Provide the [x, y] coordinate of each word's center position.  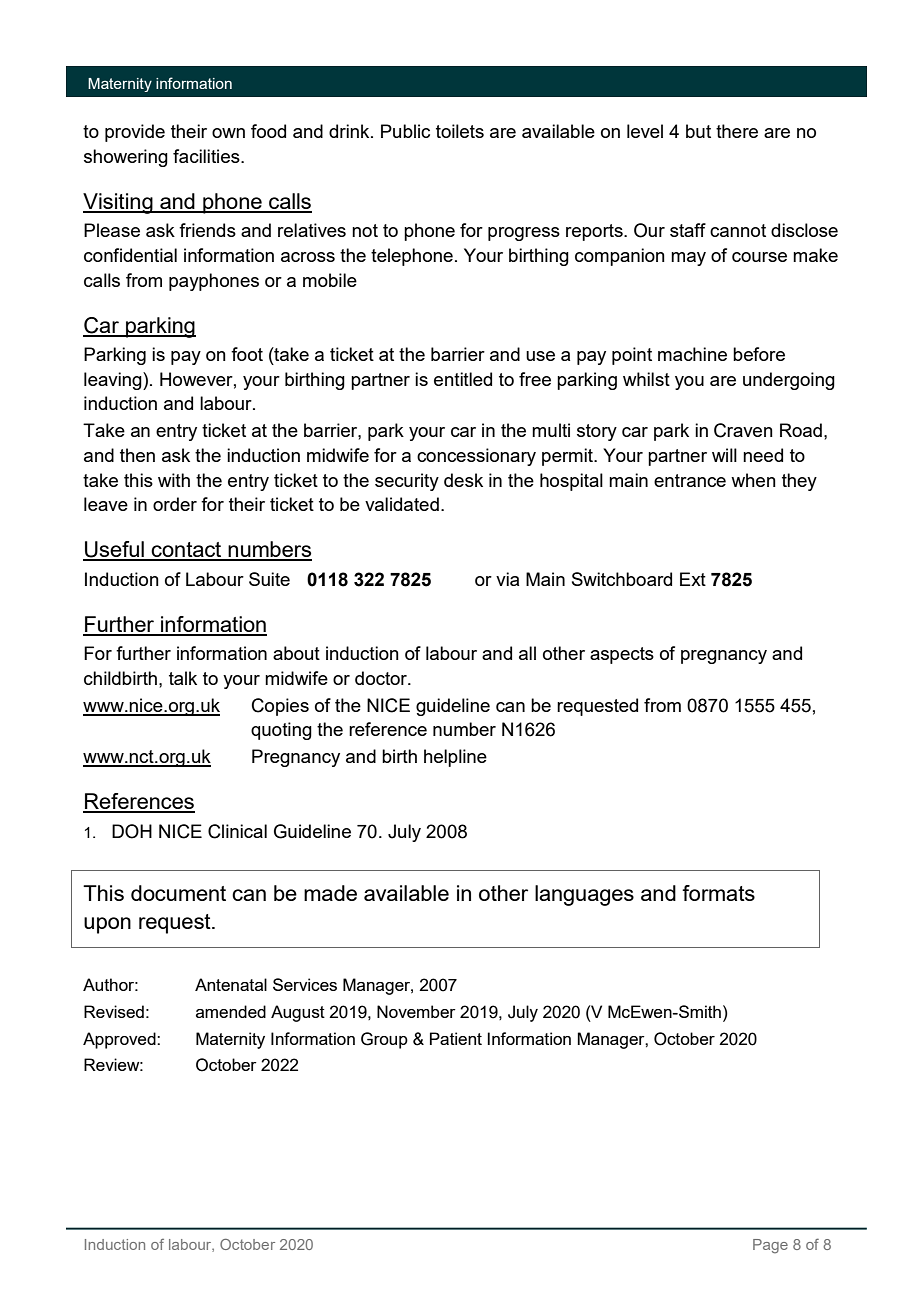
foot [247, 354]
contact [187, 551]
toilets [460, 131]
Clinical [237, 831]
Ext [693, 579]
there [737, 131]
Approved [120, 1040]
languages [584, 895]
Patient [456, 1038]
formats [718, 893]
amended [231, 1011]
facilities [207, 156]
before [759, 354]
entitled [463, 379]
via [507, 579]
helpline [455, 758]
